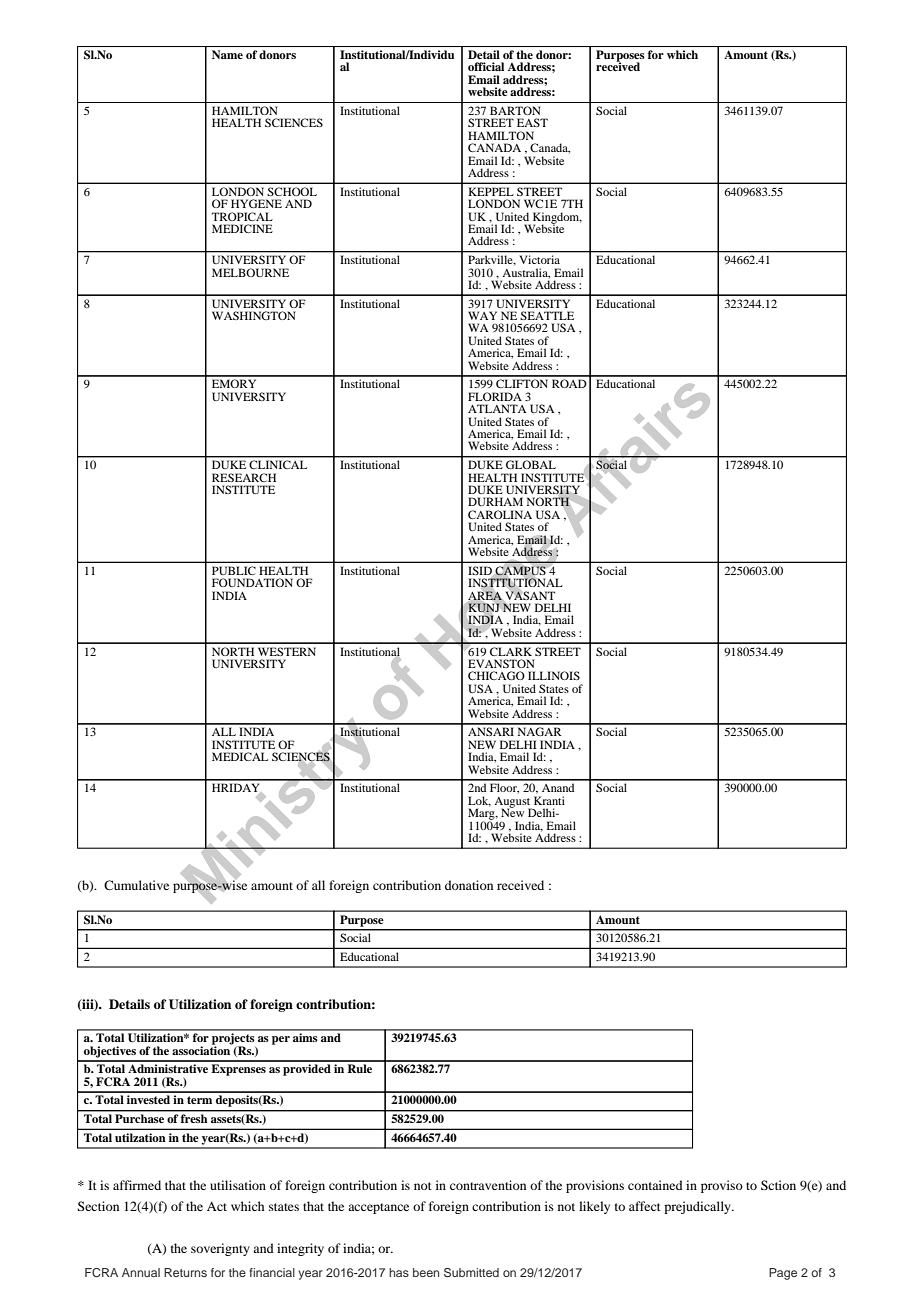 The image size is (924, 1308). What do you see at coordinates (549, 800) in the page?
I see `Kranti` at bounding box center [549, 800].
